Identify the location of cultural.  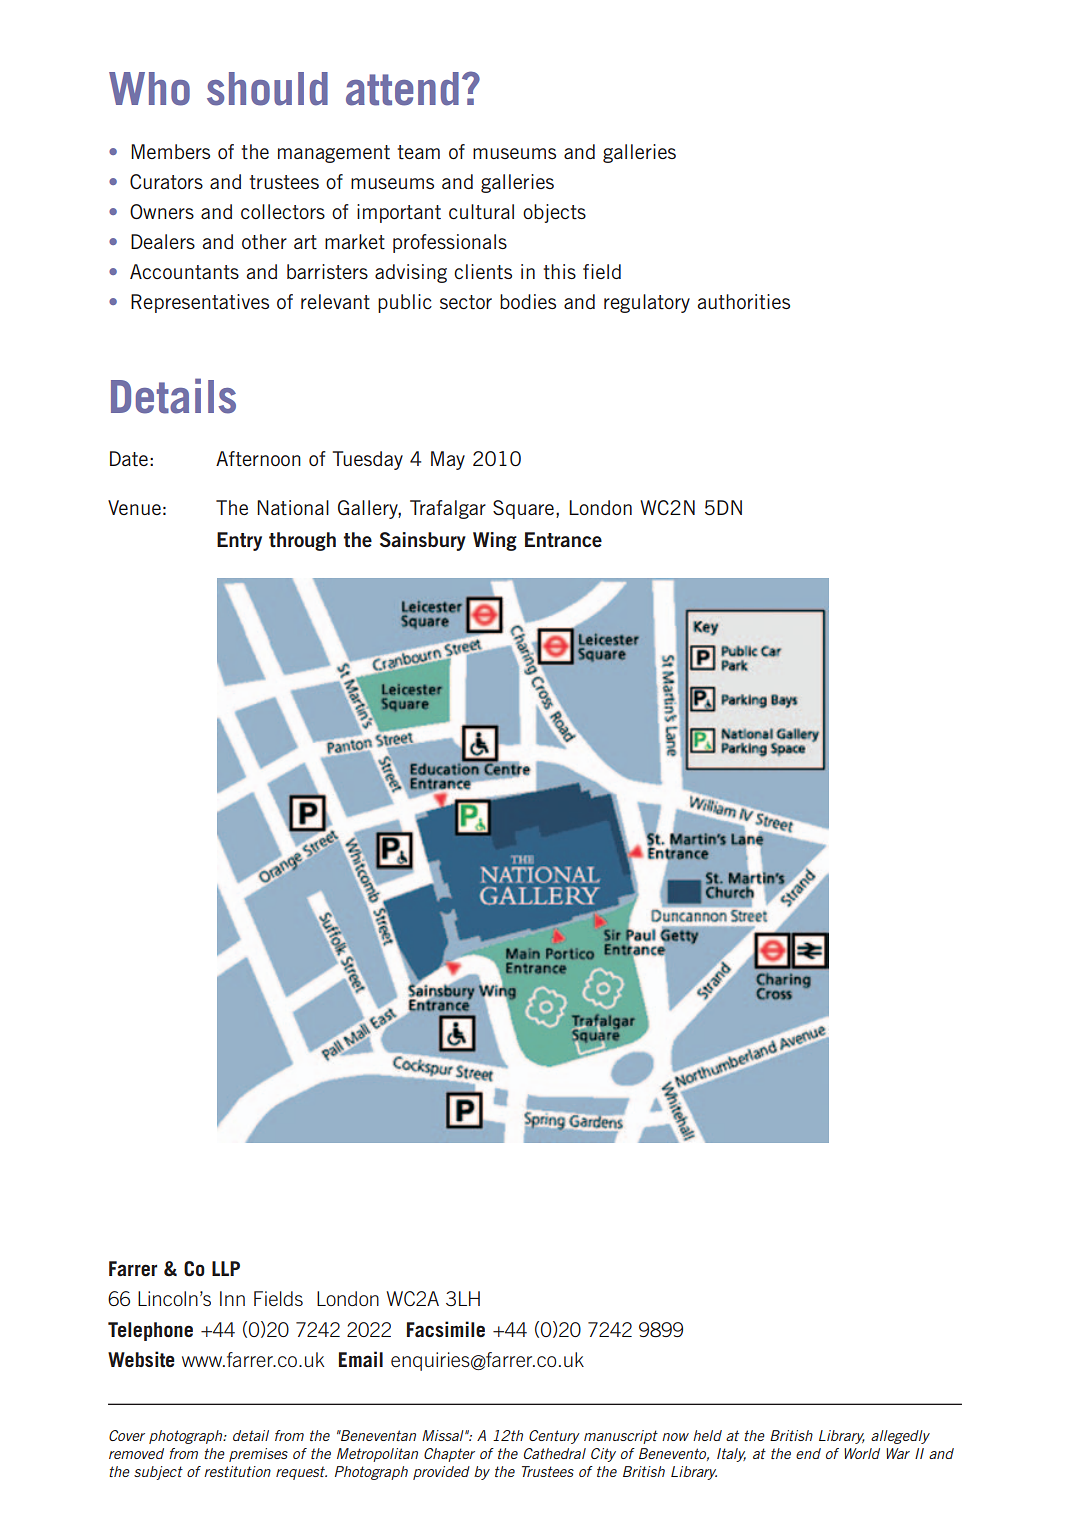
(481, 211).
